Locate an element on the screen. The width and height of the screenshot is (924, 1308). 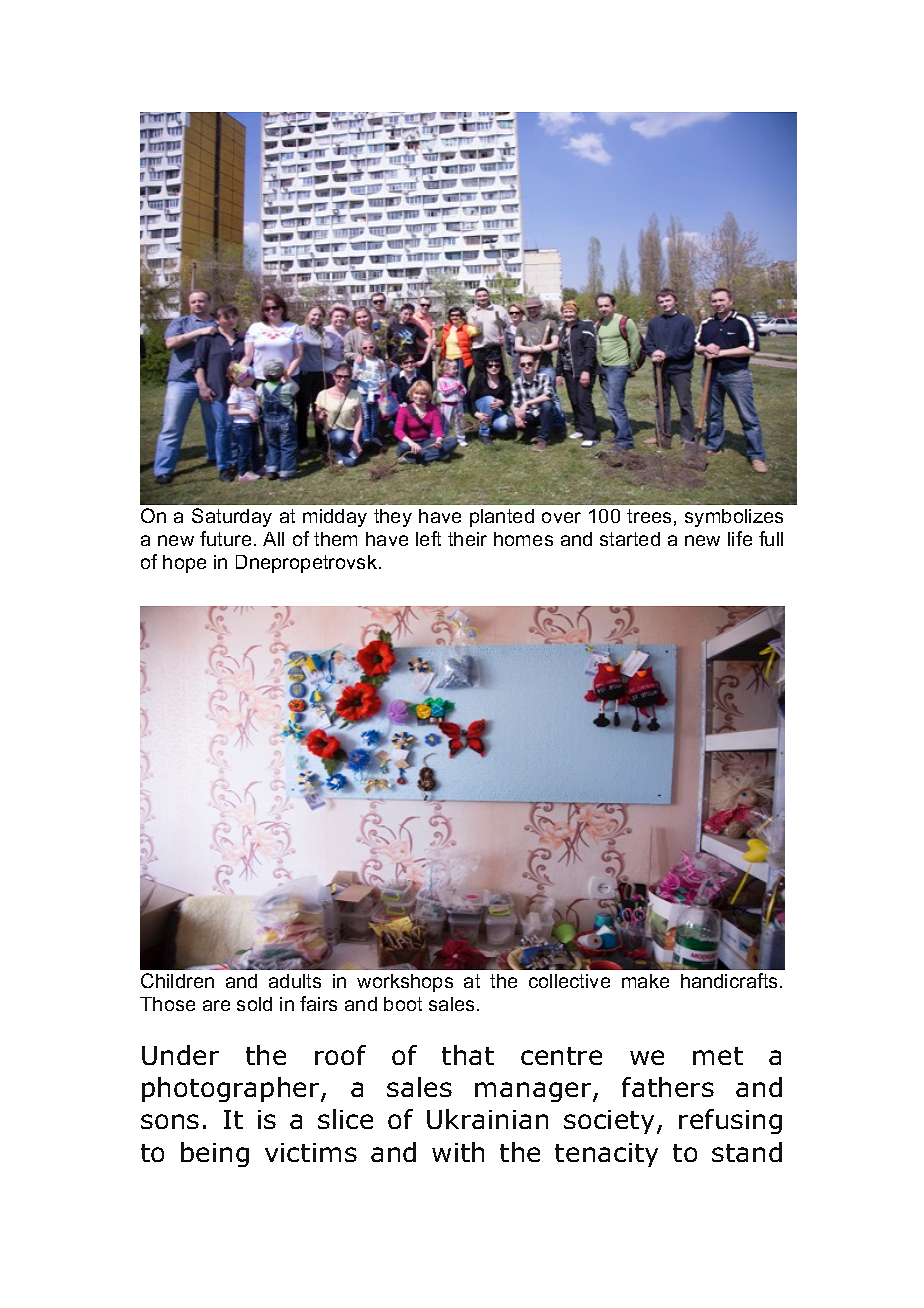
their is located at coordinates (467, 539).
